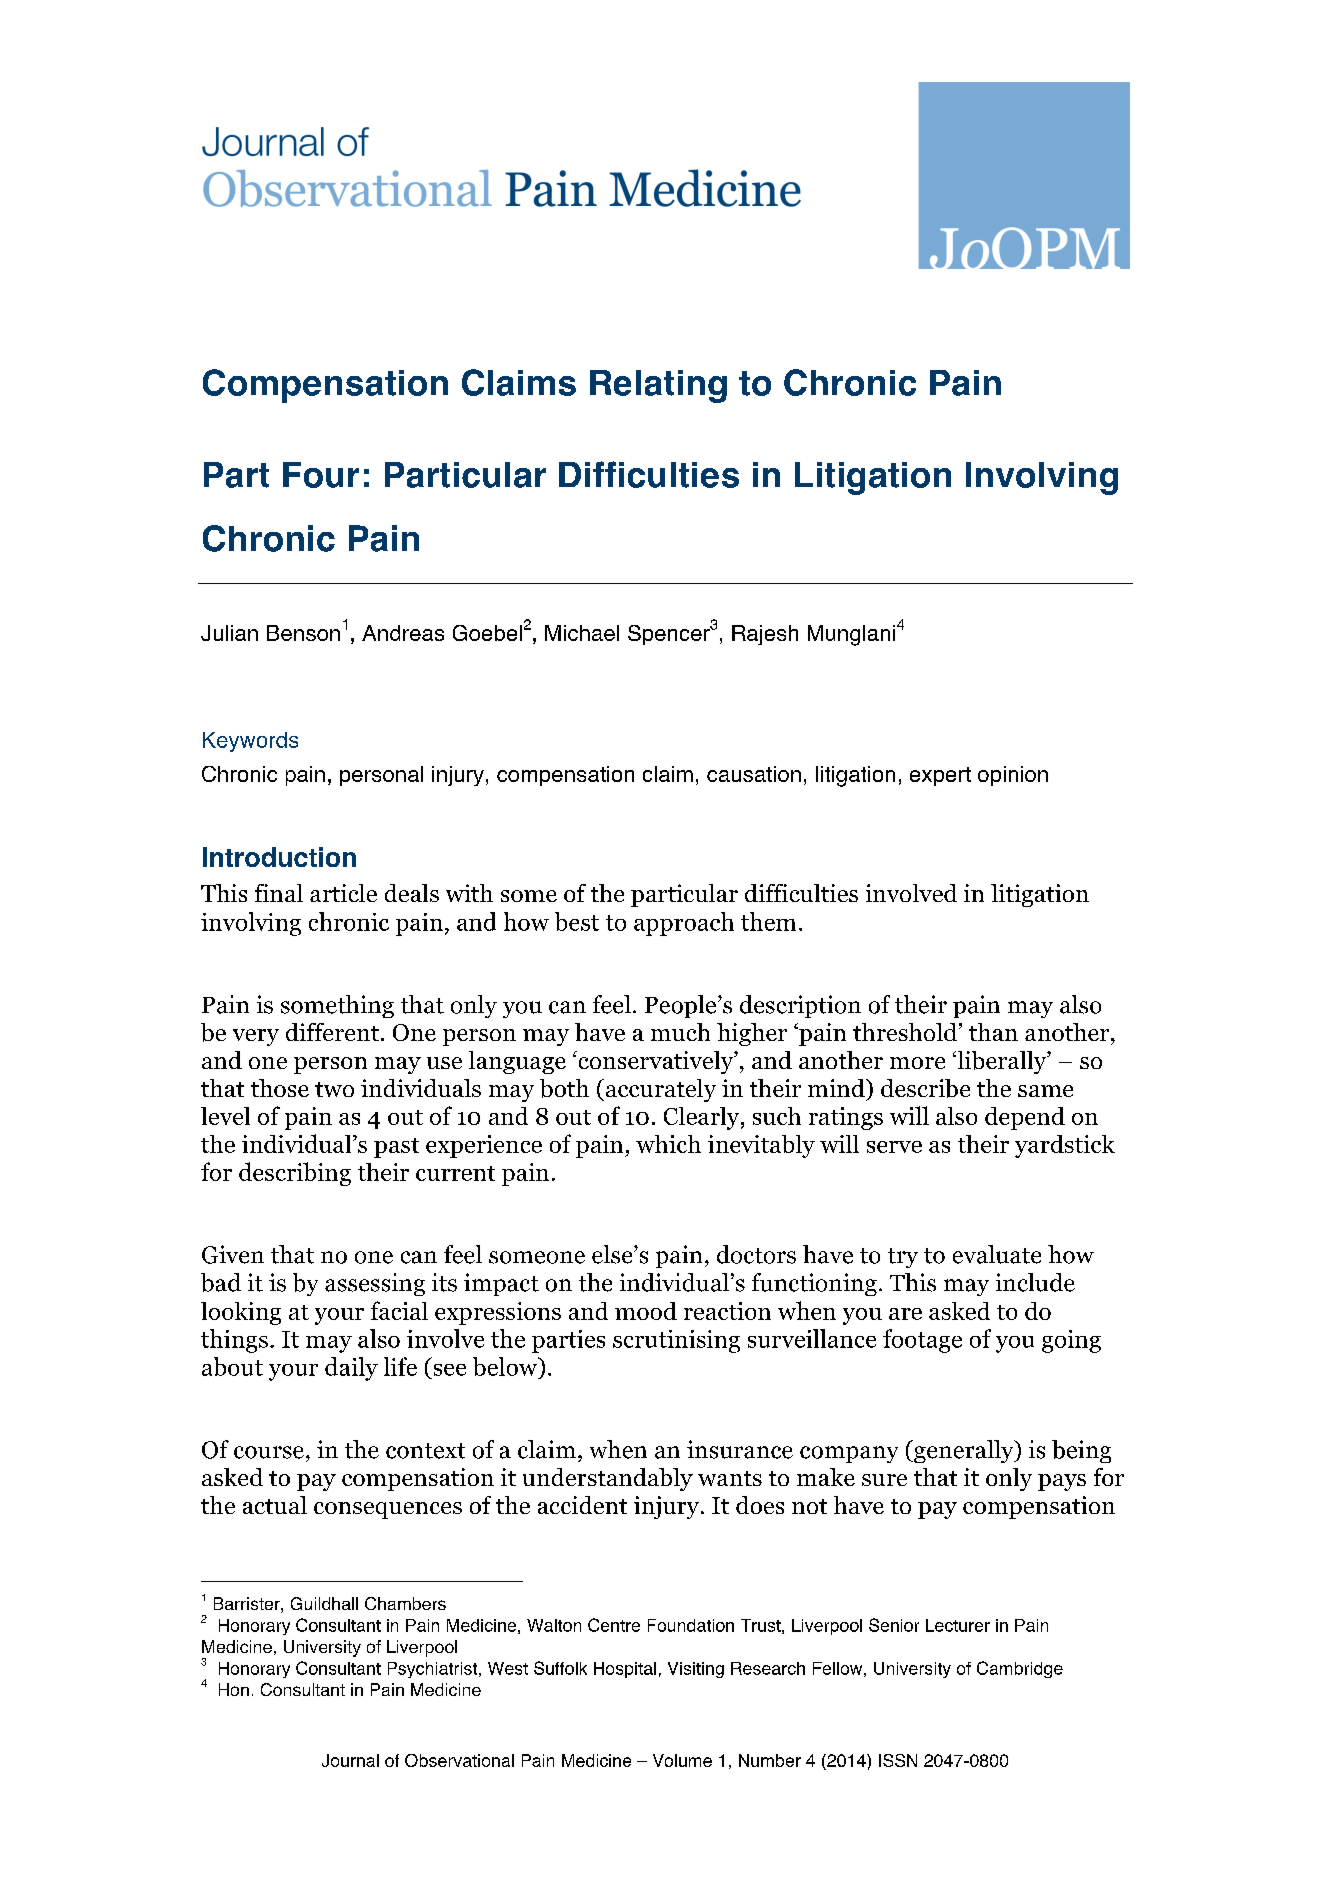  I want to click on evaluate, so click(997, 1254).
